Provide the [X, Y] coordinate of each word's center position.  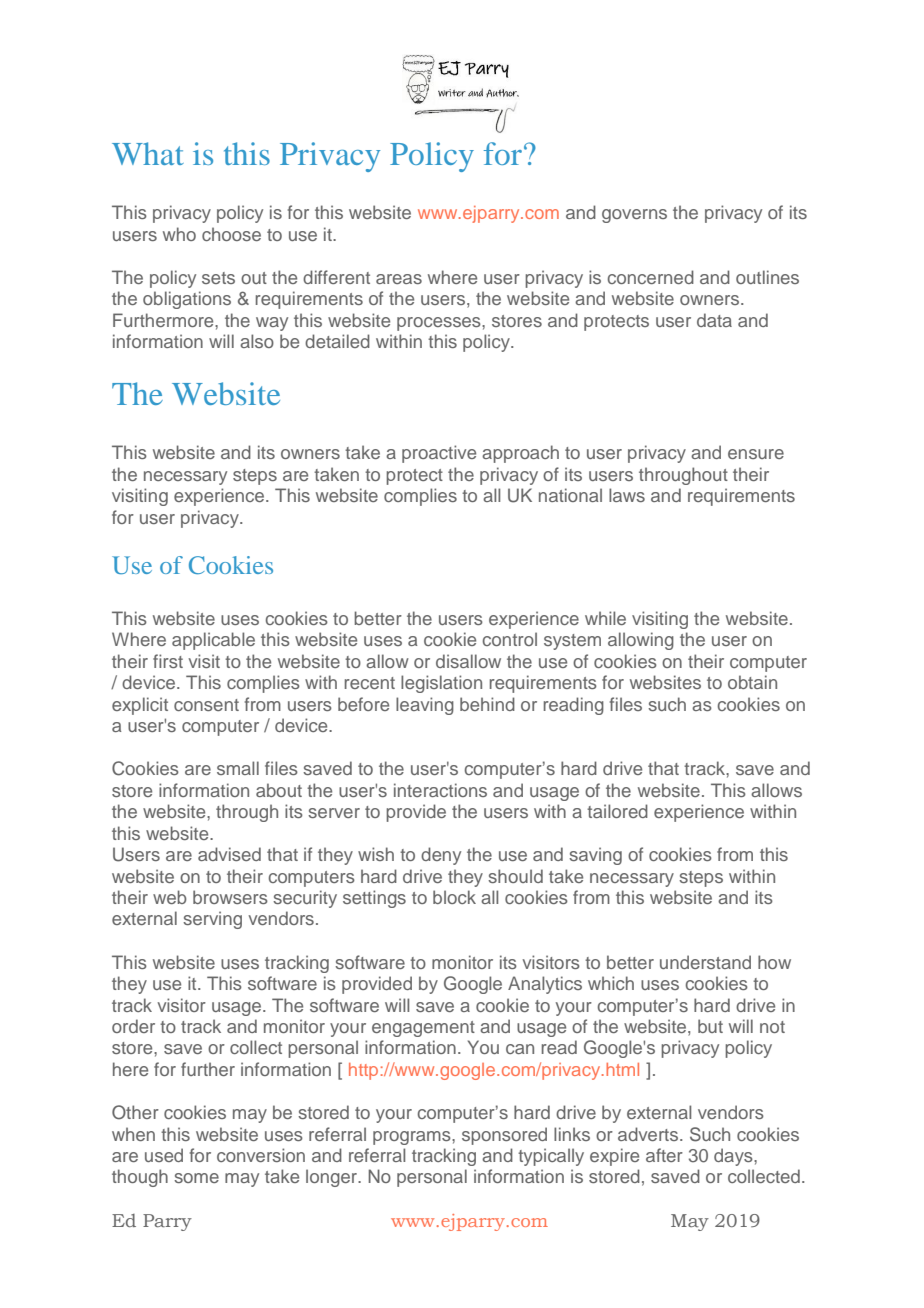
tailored [617, 811]
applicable [213, 641]
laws [627, 495]
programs [413, 1138]
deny [441, 856]
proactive [439, 454]
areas [399, 279]
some [196, 1178]
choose [231, 234]
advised [229, 854]
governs [634, 216]
